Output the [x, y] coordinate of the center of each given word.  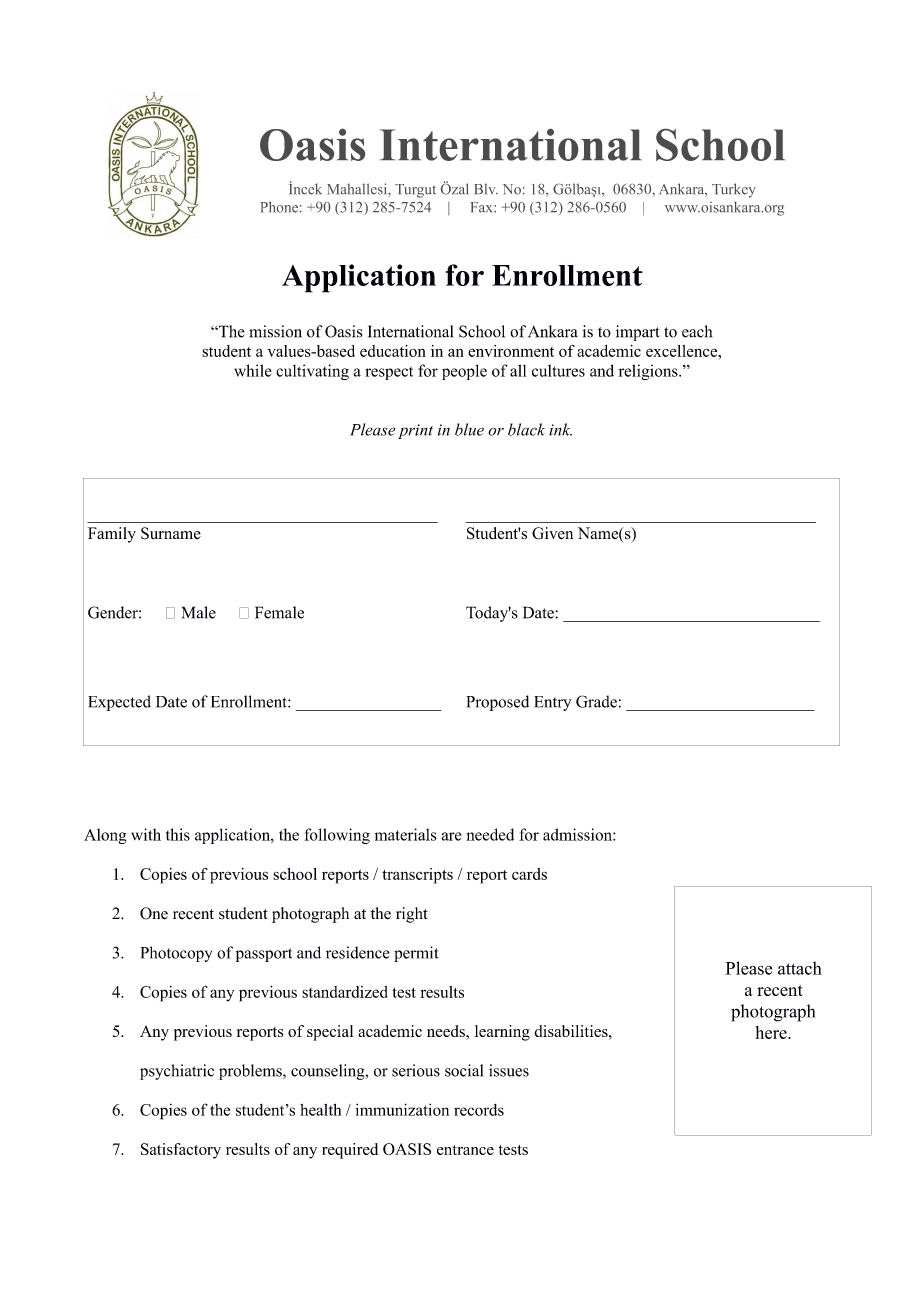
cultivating [312, 372]
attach [800, 968]
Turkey [734, 190]
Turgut [415, 191]
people [464, 372]
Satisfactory [181, 1151]
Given [552, 533]
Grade [596, 701]
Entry [553, 703]
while [253, 370]
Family [112, 535]
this [178, 834]
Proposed [497, 703]
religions [649, 372]
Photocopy [176, 954]
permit [416, 954]
